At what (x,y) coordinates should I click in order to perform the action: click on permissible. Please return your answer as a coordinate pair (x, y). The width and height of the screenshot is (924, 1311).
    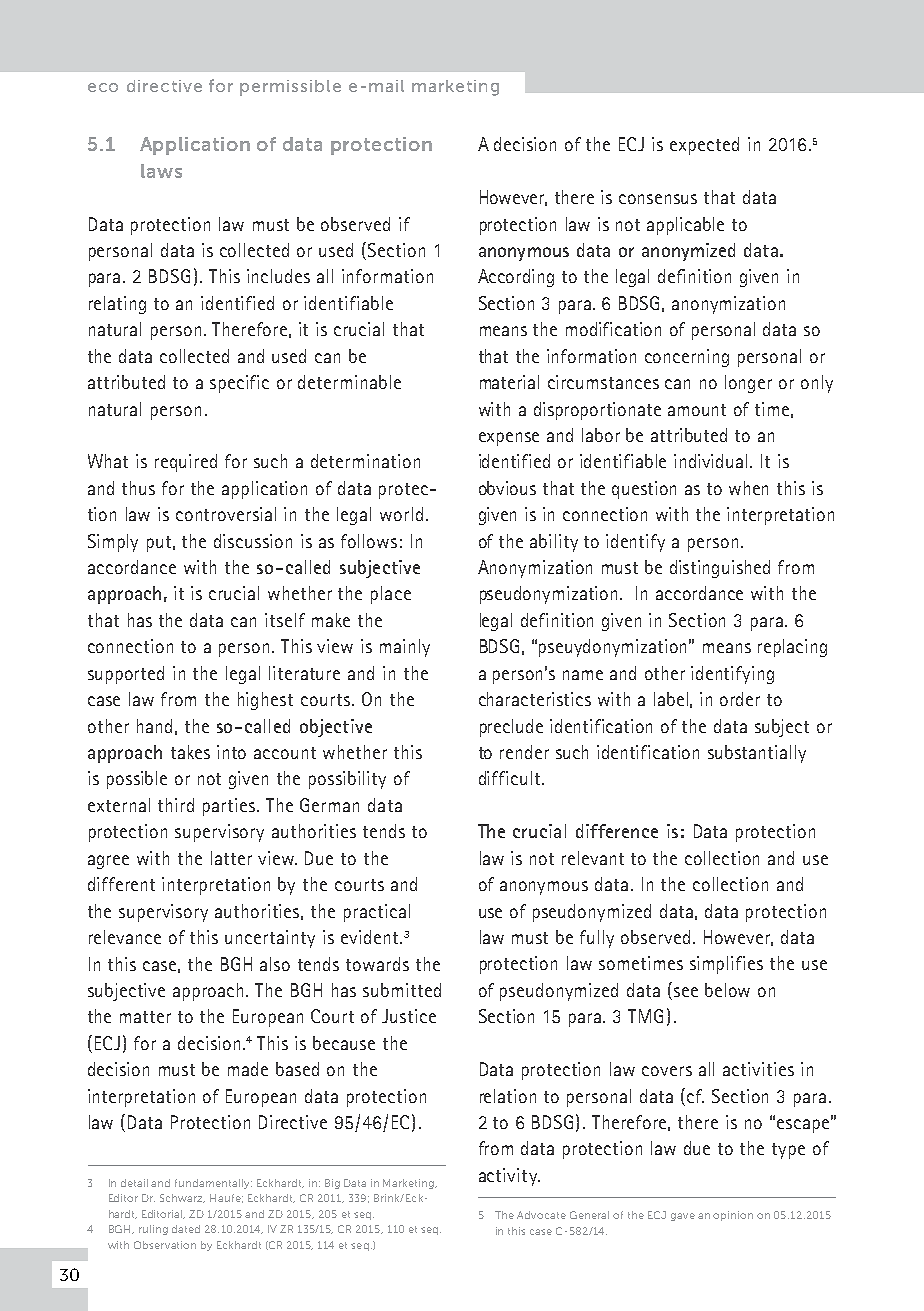
    Looking at the image, I should click on (290, 88).
